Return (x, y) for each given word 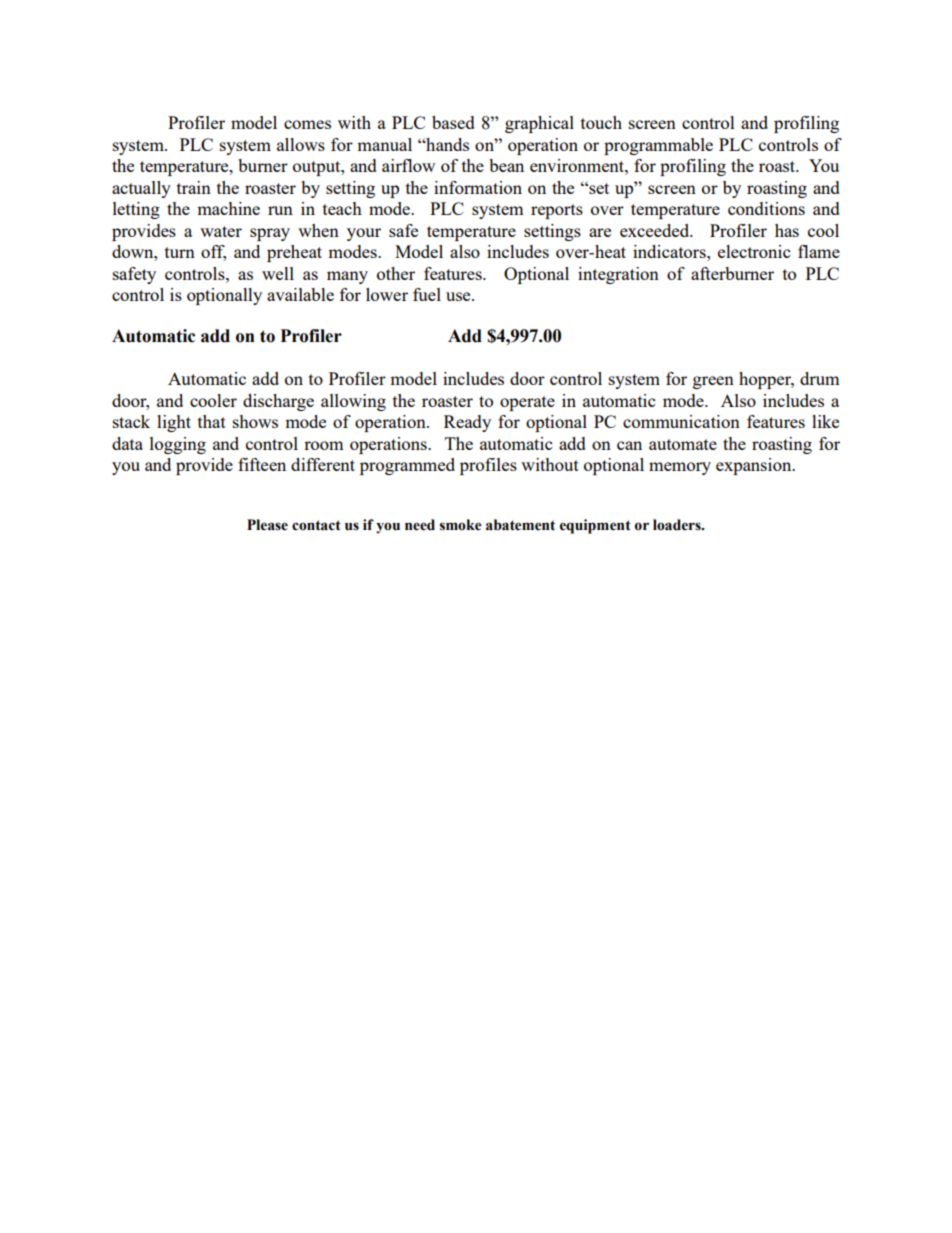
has (787, 230)
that (212, 421)
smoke (461, 525)
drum (820, 378)
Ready (467, 423)
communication (681, 421)
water (221, 231)
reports (557, 211)
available (300, 294)
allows (301, 144)
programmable (658, 146)
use (459, 296)
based (453, 122)
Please (267, 525)
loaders (678, 525)
